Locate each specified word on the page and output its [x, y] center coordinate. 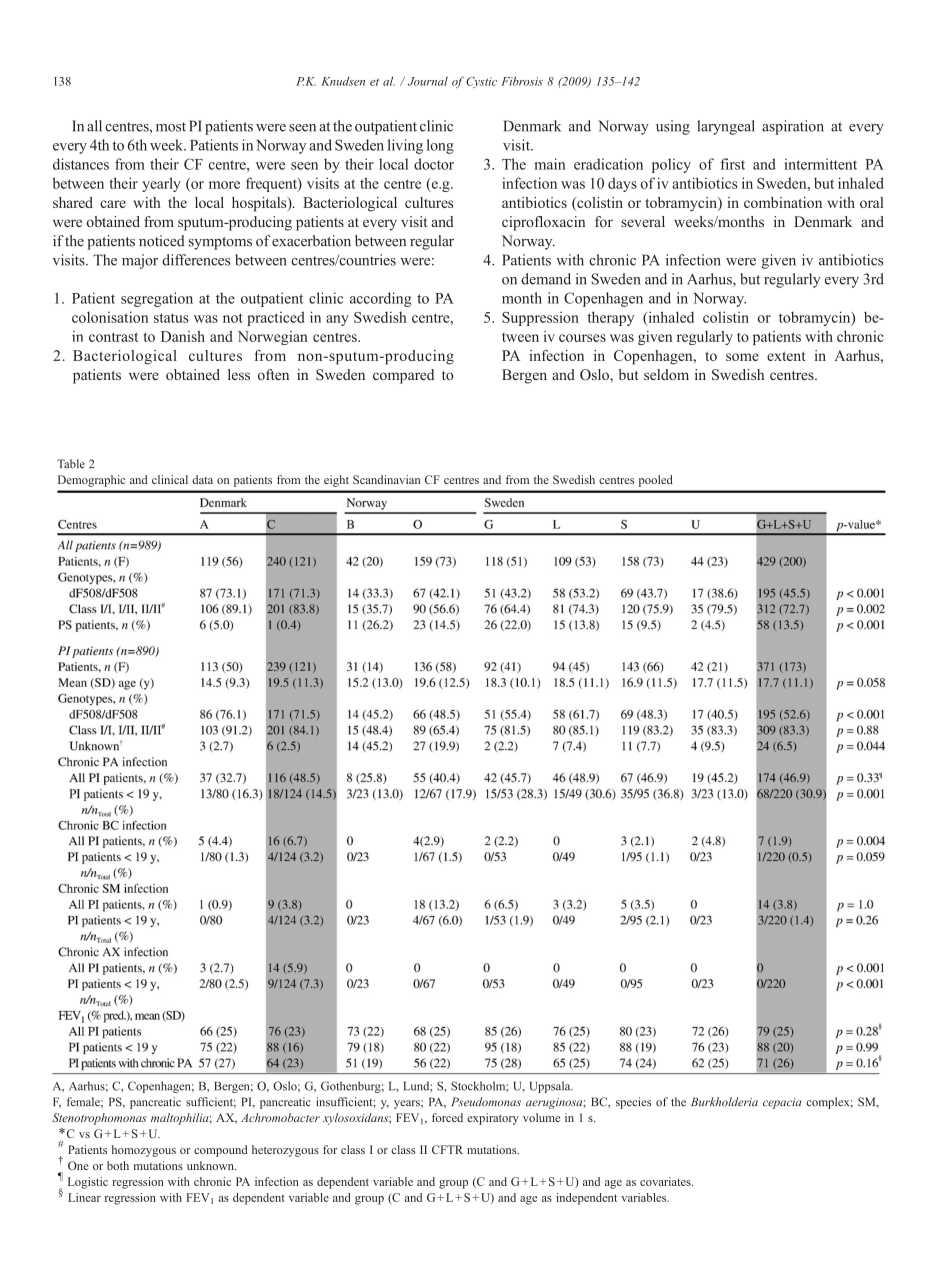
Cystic [481, 82]
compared [403, 376]
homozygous [144, 1151]
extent [786, 356]
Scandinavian [386, 479]
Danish [183, 336]
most [171, 127]
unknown [211, 1165]
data [202, 479]
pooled [656, 481]
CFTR [447, 1149]
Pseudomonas [486, 1102]
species [633, 1103]
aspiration [793, 127]
